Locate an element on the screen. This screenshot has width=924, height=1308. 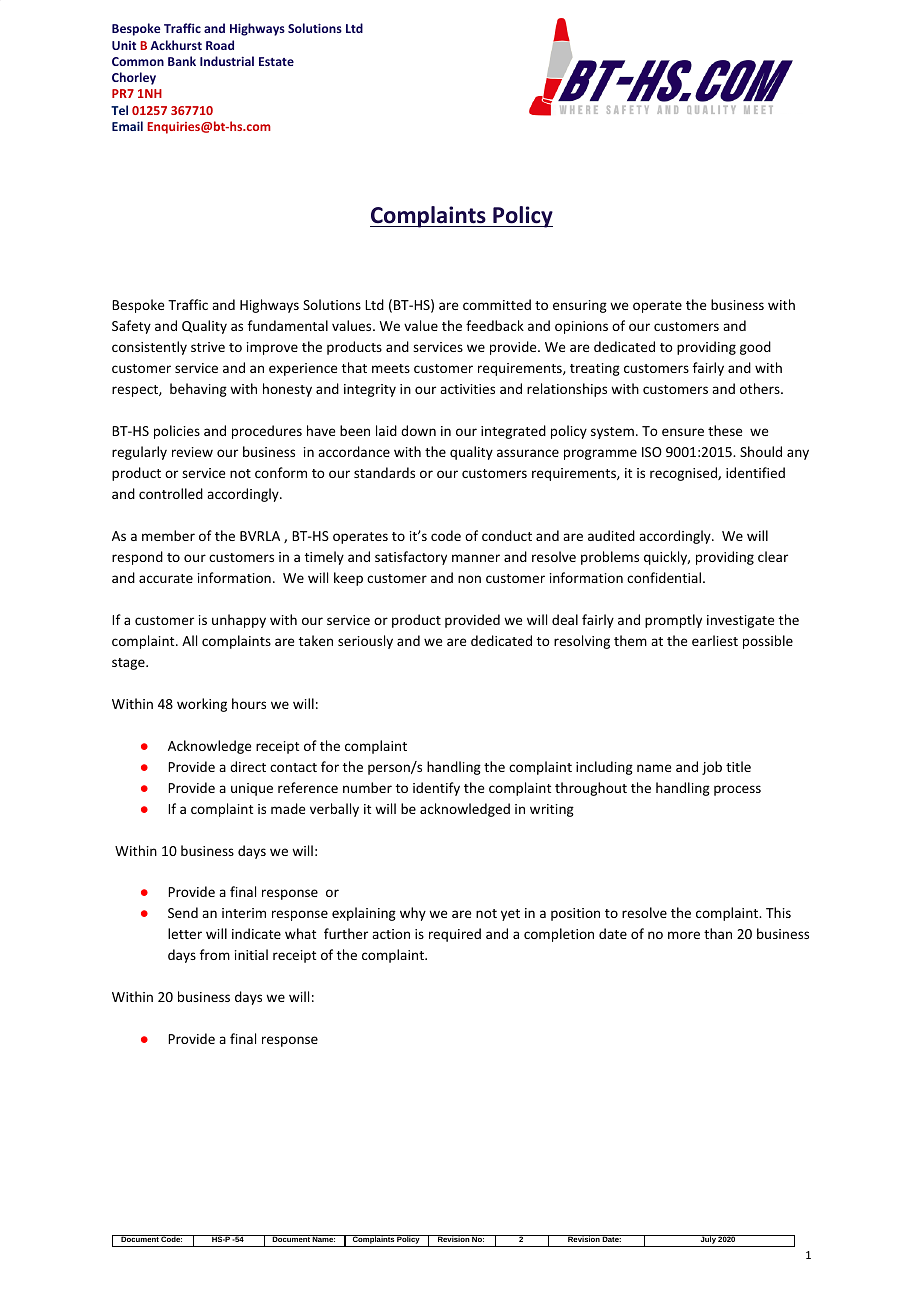
working is located at coordinates (202, 705).
